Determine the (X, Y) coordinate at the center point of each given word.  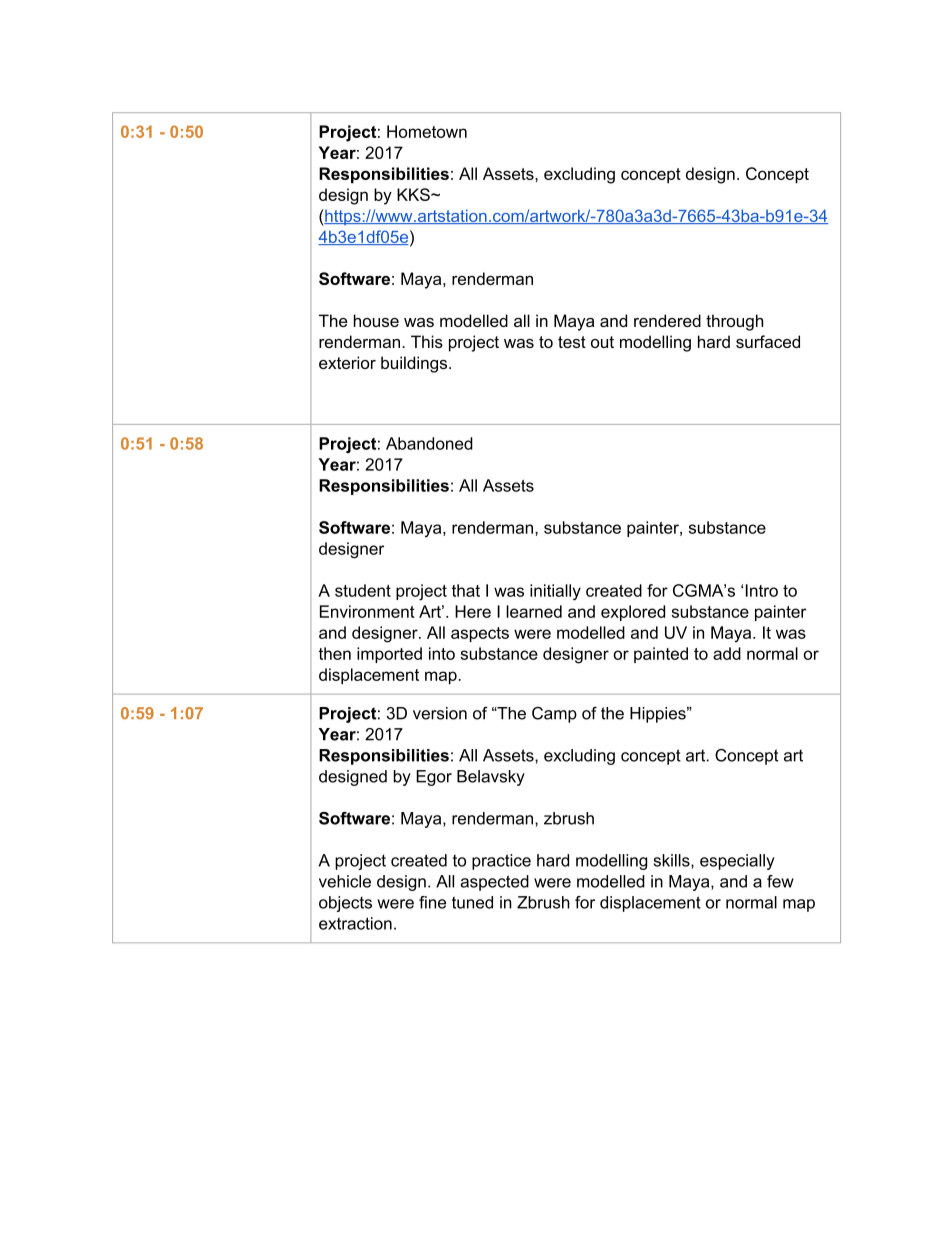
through (734, 322)
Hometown (427, 131)
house (376, 320)
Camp (554, 715)
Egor (434, 778)
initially (555, 592)
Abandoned (429, 443)
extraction (355, 923)
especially (737, 862)
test (572, 342)
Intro (762, 590)
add (727, 653)
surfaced (768, 341)
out (602, 342)
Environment (367, 611)
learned (534, 611)
